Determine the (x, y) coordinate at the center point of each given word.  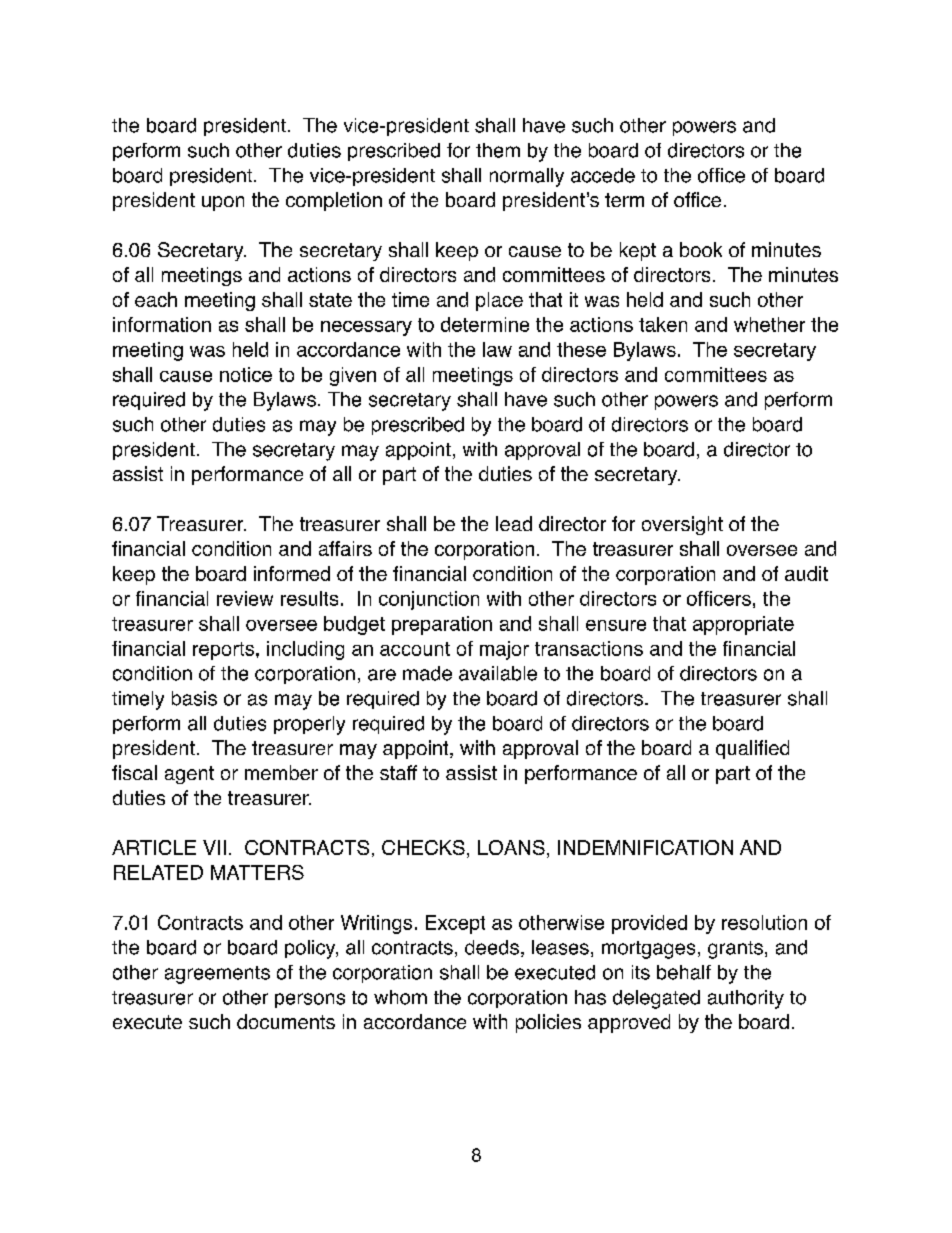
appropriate (743, 625)
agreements (217, 975)
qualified (752, 749)
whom (400, 997)
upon (223, 203)
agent (189, 775)
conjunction (429, 600)
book (701, 249)
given (353, 376)
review (245, 598)
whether (769, 324)
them (498, 150)
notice (246, 374)
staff (398, 772)
